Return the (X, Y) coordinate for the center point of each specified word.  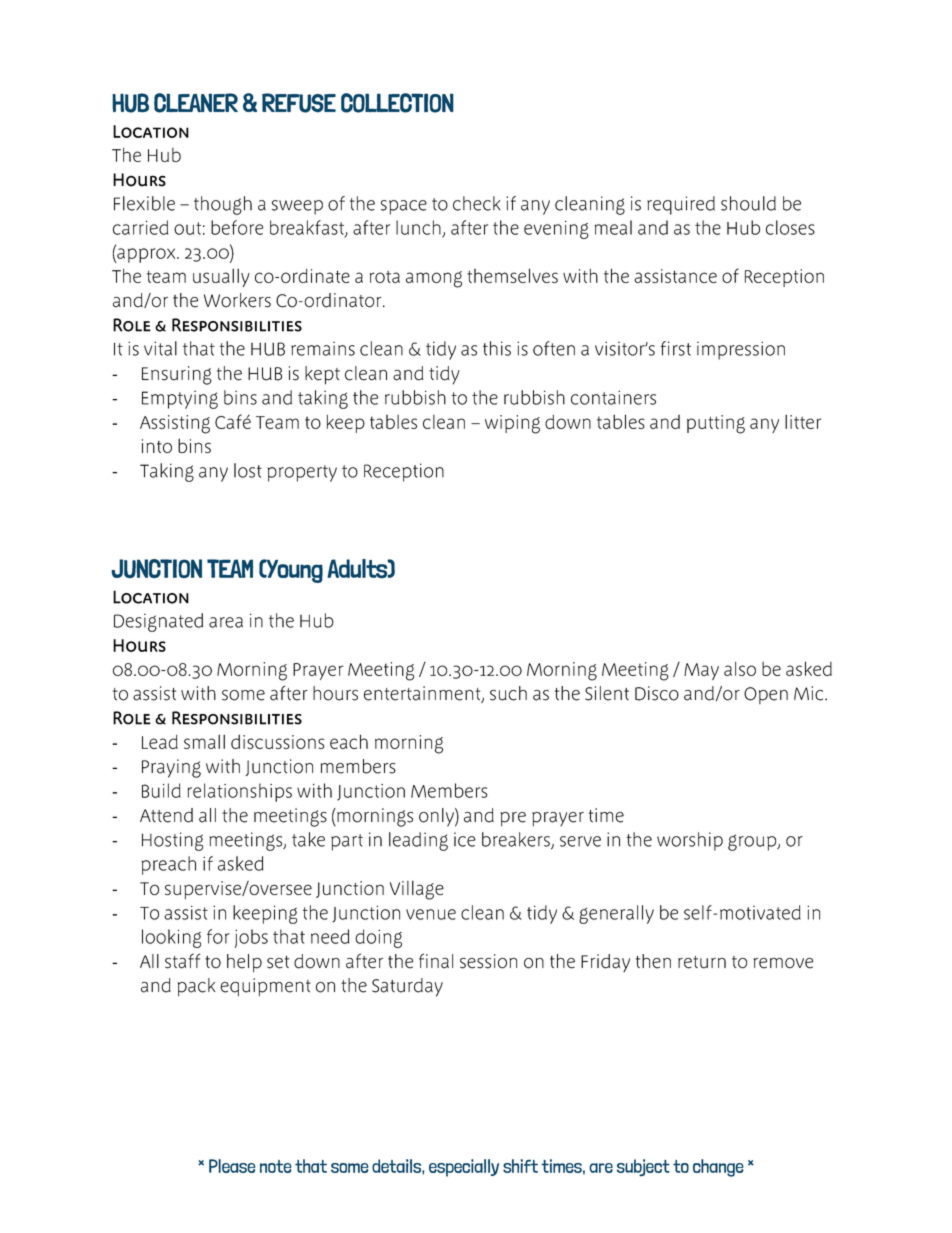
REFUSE (299, 103)
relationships (239, 792)
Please (232, 1166)
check (476, 203)
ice (465, 839)
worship (690, 841)
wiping (512, 424)
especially (464, 1168)
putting (716, 424)
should (748, 203)
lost (248, 470)
